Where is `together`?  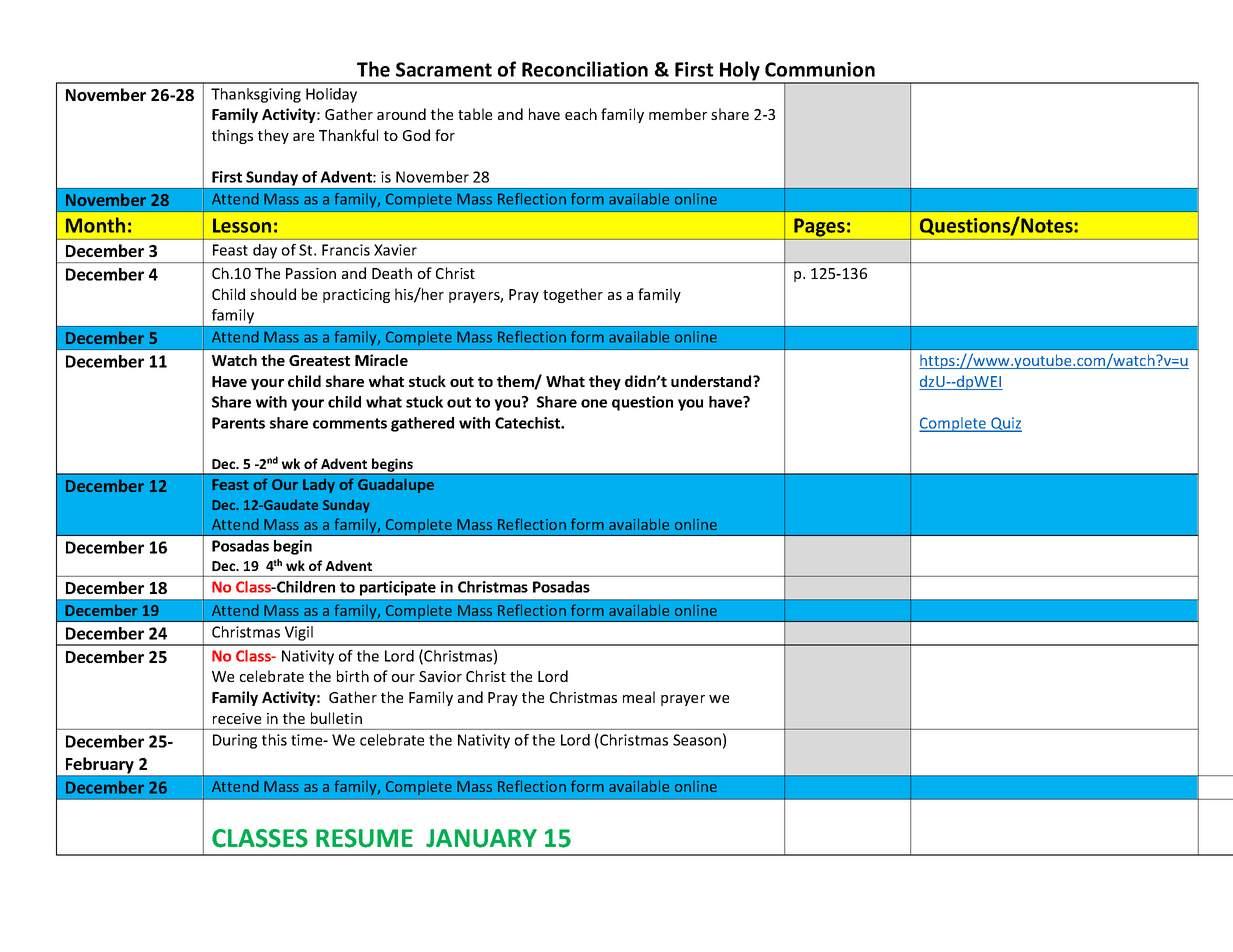
together is located at coordinates (573, 295).
